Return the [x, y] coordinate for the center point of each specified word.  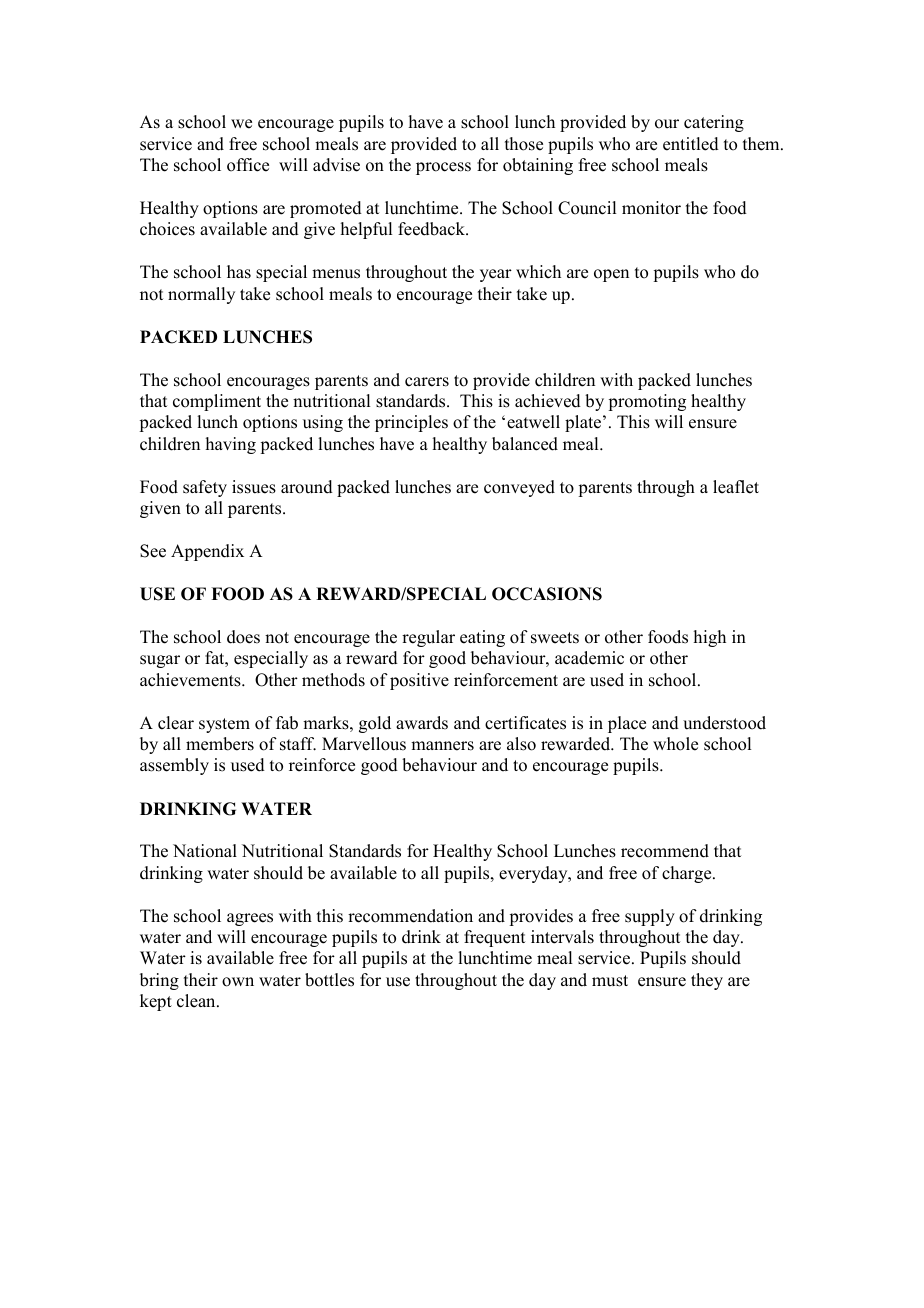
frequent [494, 938]
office [248, 165]
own [238, 982]
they [707, 981]
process [443, 168]
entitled [691, 144]
